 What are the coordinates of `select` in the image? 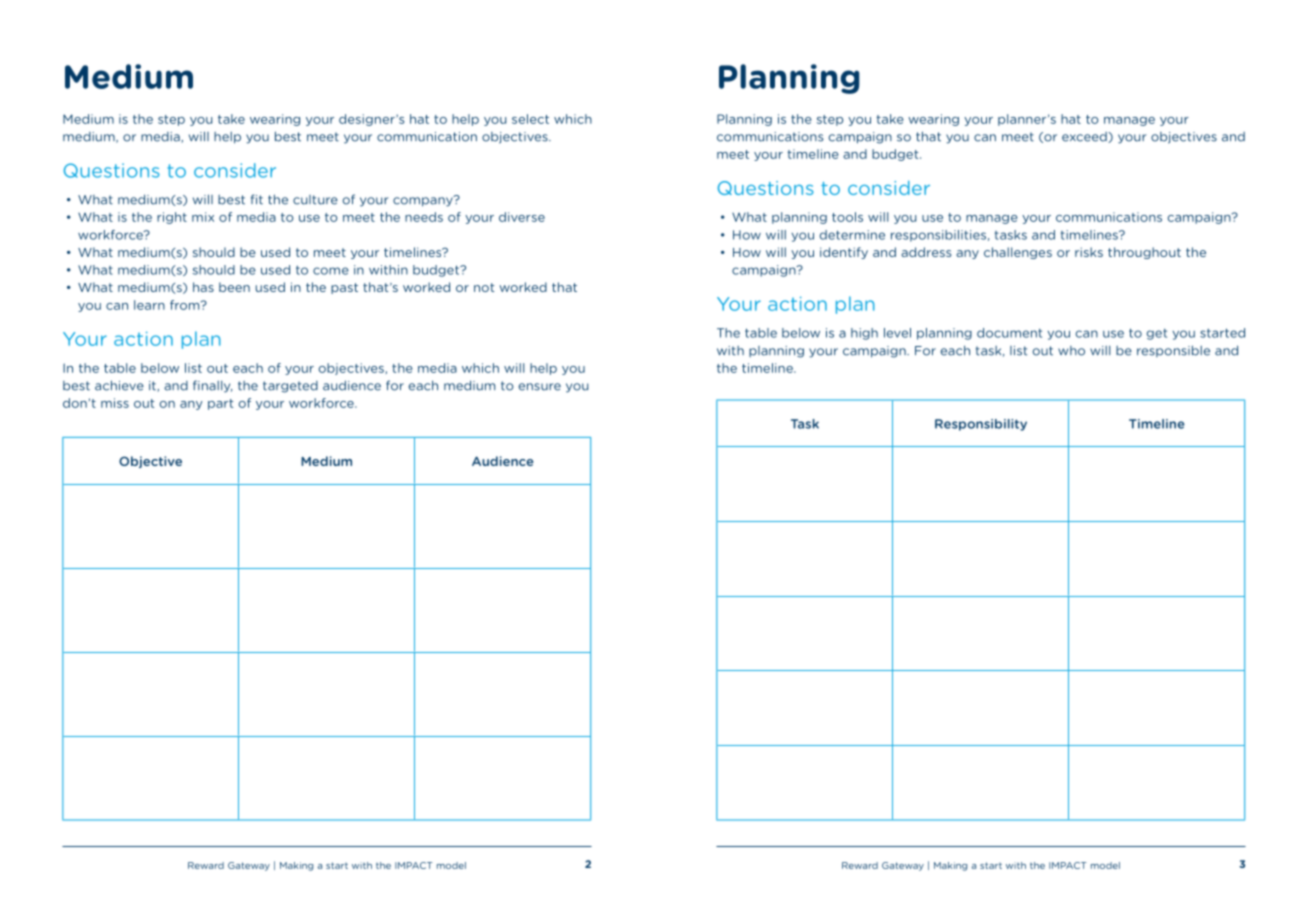 It's located at (530, 119).
